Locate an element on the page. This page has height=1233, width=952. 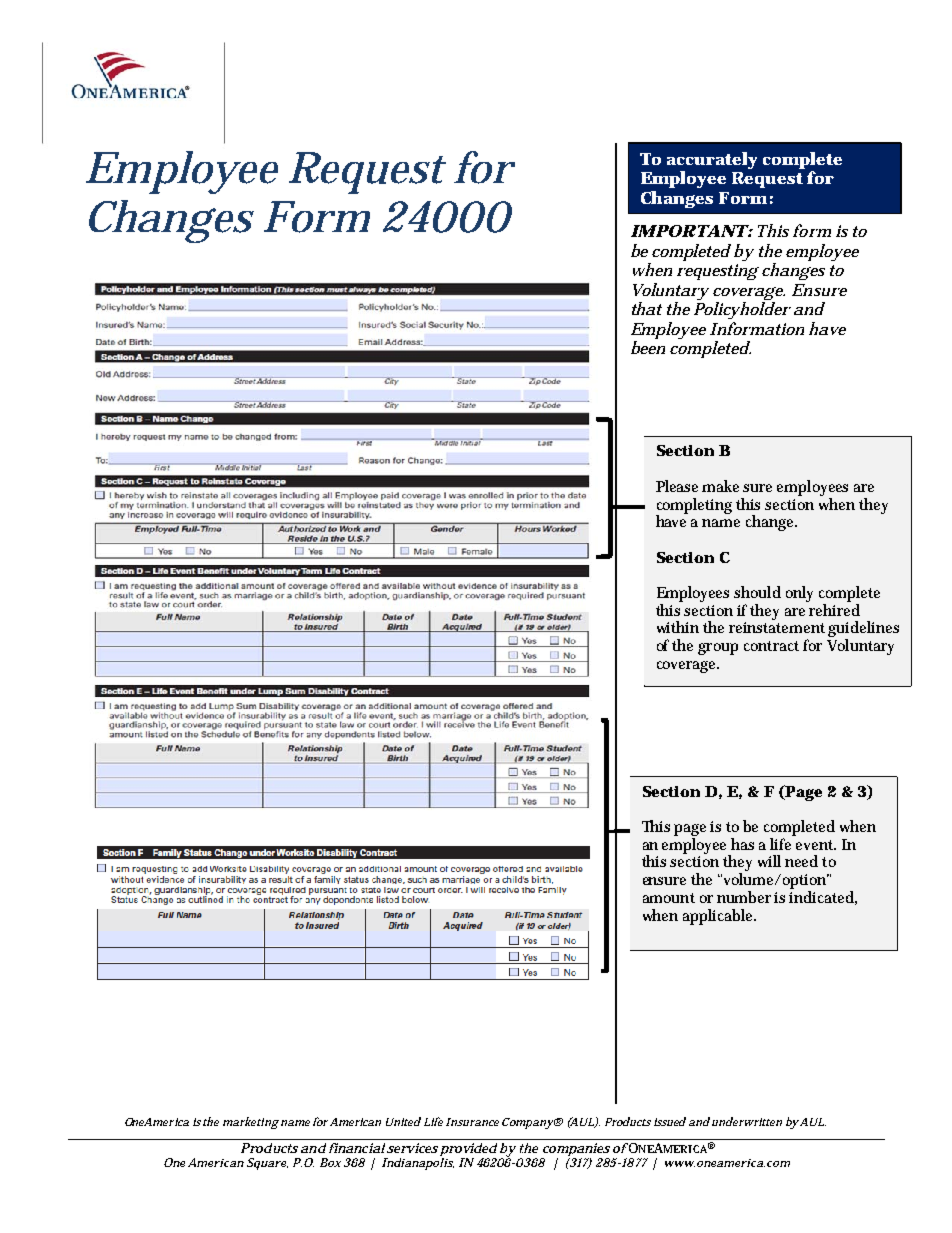
contract is located at coordinates (771, 646).
